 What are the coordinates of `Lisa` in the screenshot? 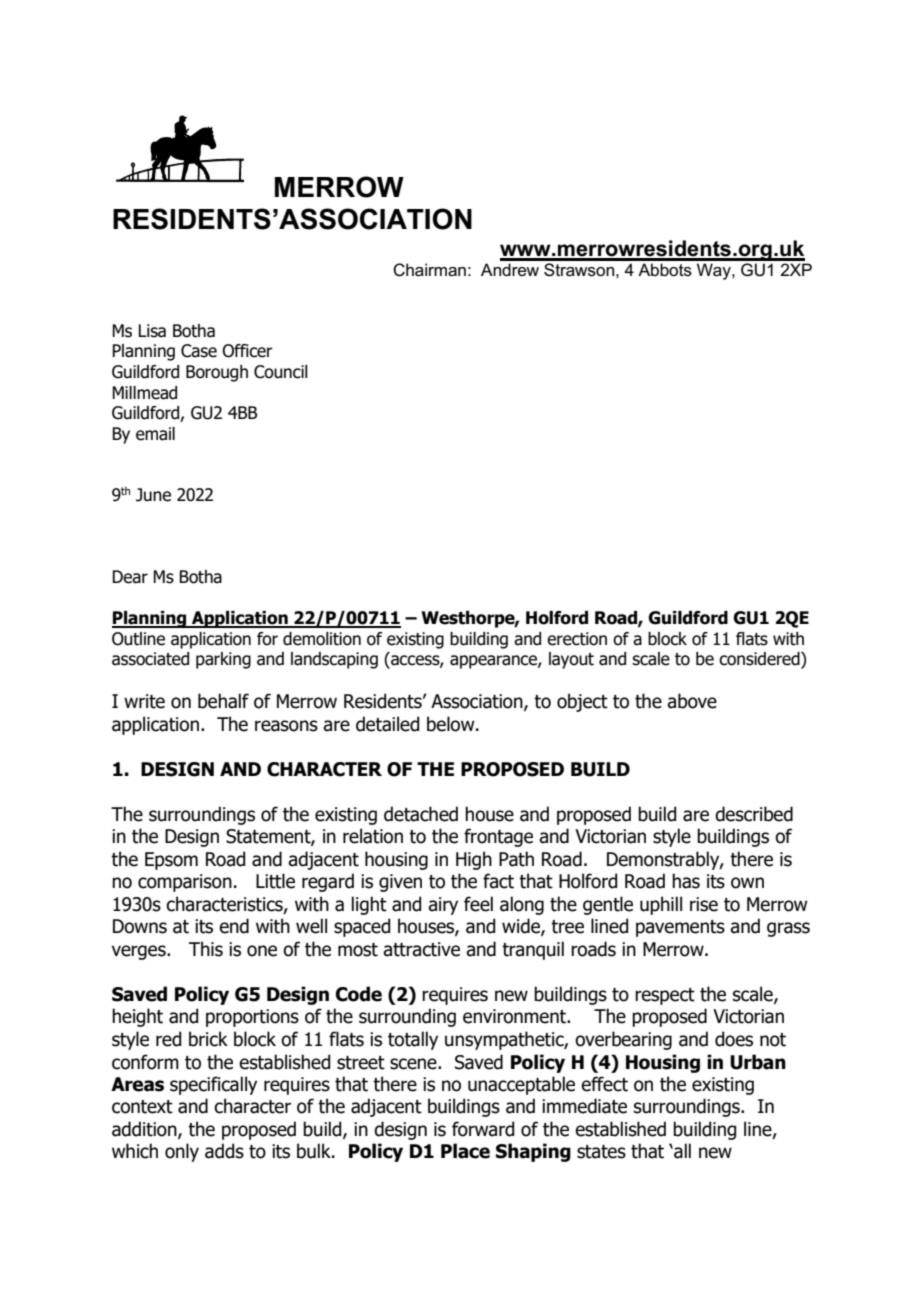 It's located at (152, 331).
